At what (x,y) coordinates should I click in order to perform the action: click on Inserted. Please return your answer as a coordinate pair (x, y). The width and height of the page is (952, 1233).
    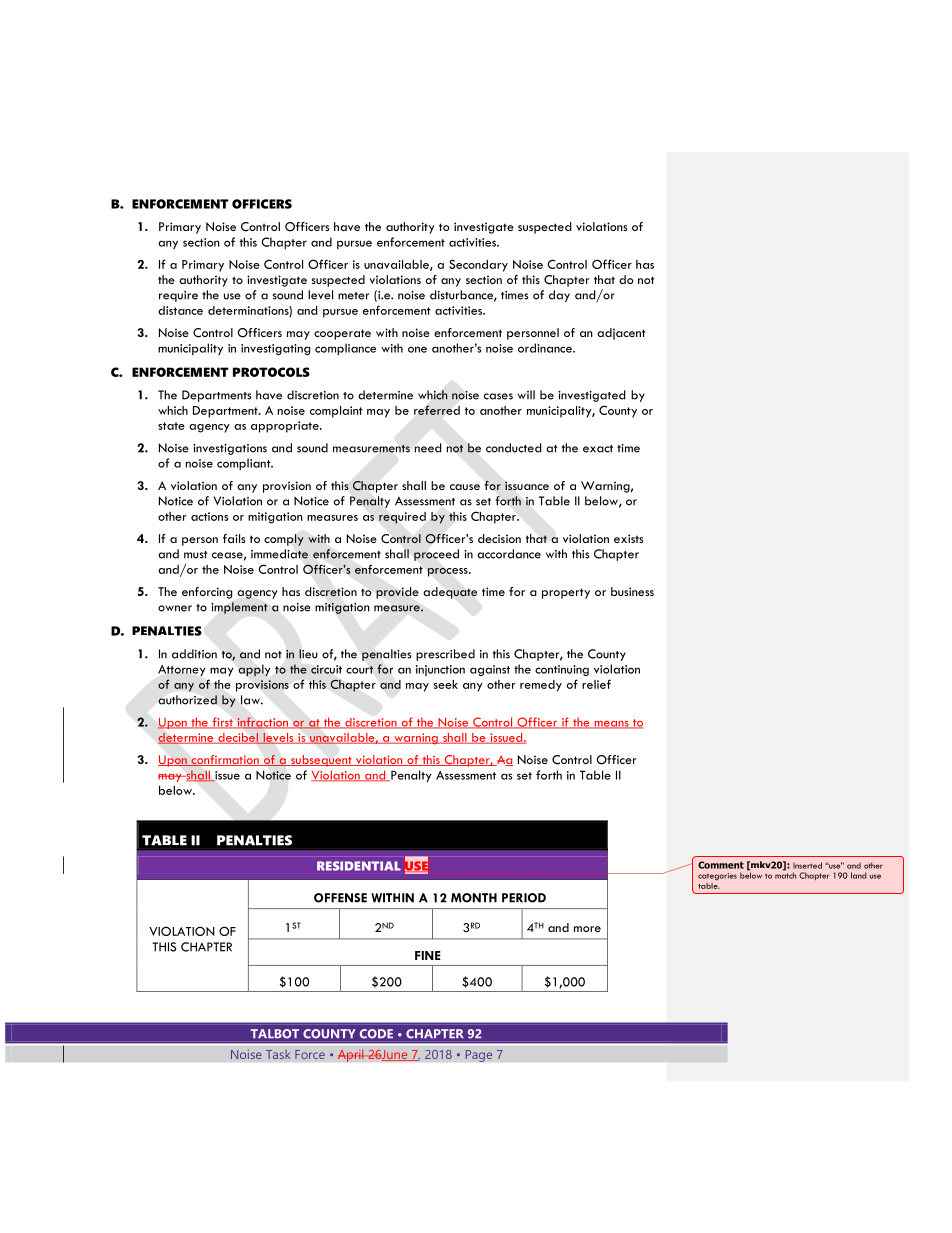
    Looking at the image, I should click on (807, 865).
